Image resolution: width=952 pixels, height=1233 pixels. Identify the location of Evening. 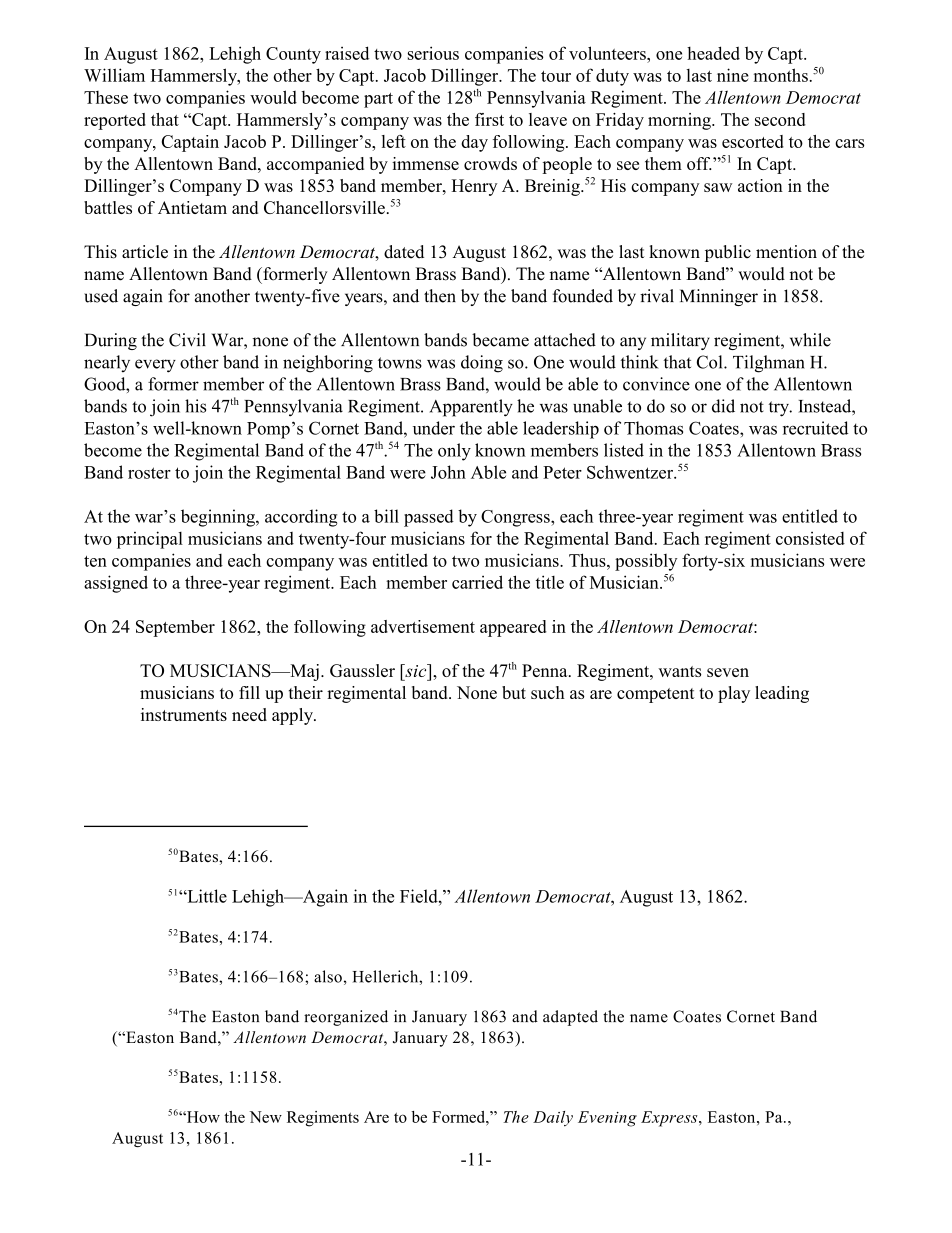
(607, 1119).
